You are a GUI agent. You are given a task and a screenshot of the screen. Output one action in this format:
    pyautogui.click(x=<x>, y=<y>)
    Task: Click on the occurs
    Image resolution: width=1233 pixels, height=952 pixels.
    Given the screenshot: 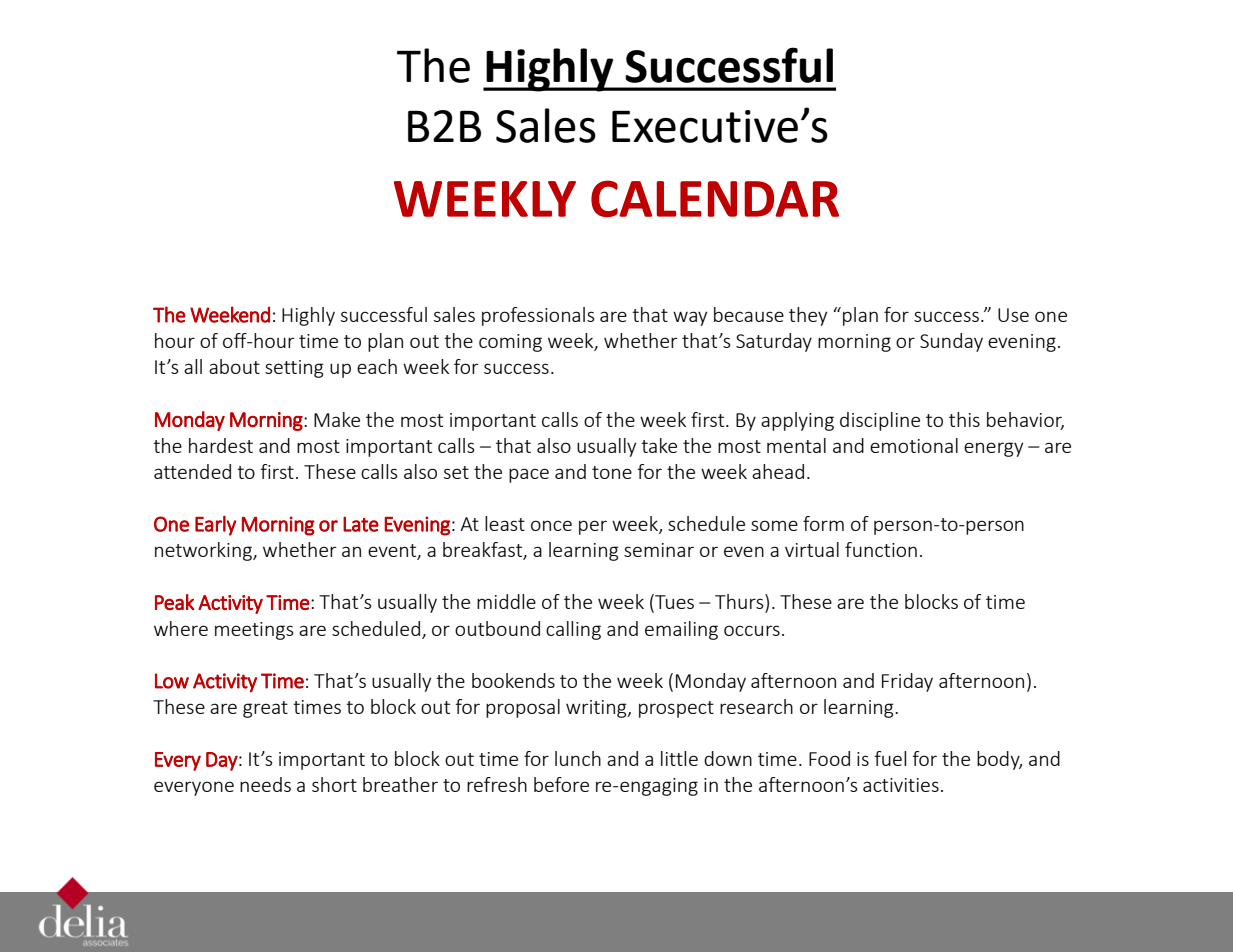 What is the action you would take?
    pyautogui.click(x=752, y=630)
